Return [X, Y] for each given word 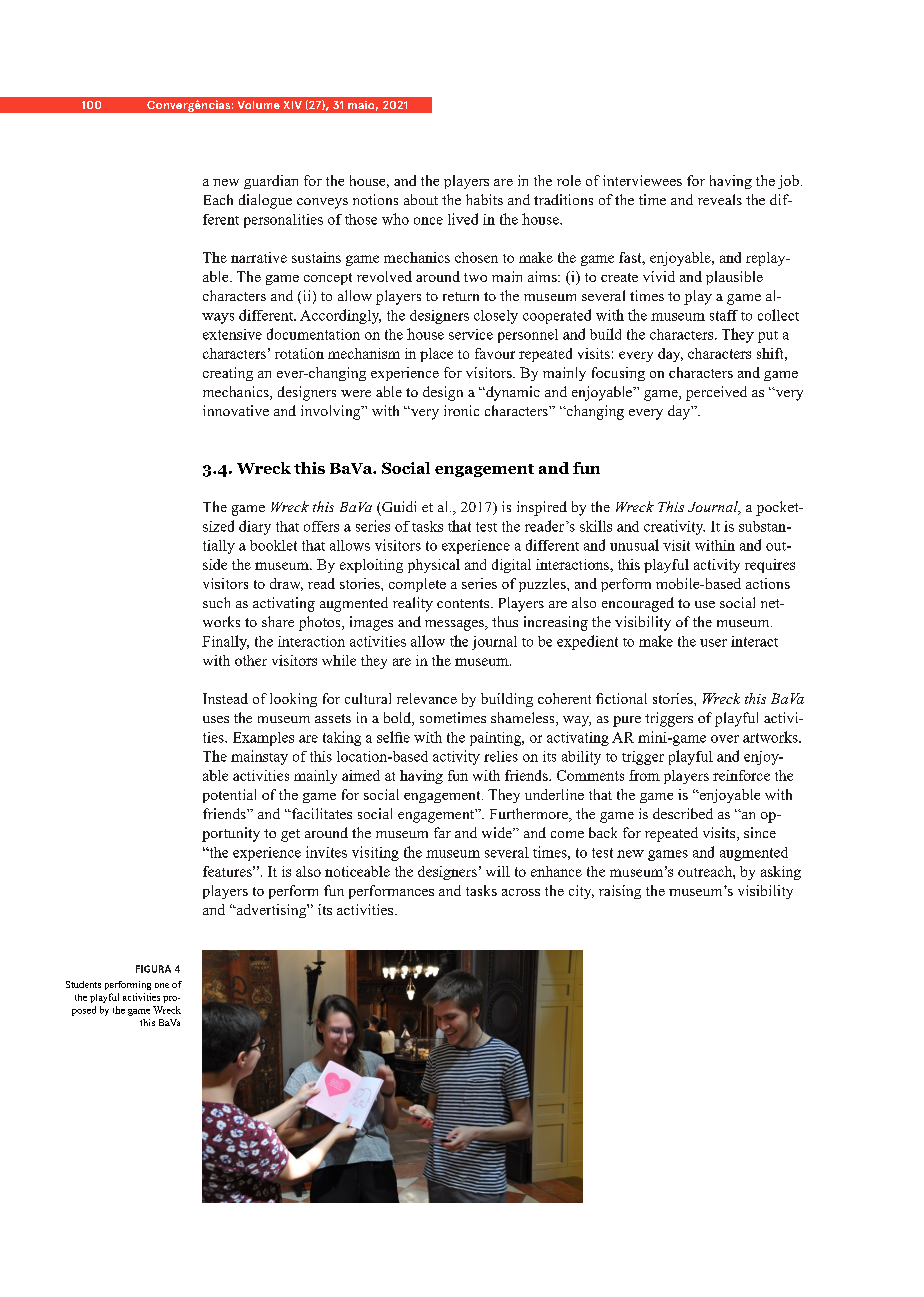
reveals [720, 199]
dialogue [265, 201]
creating [228, 374]
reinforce [741, 775]
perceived [716, 393]
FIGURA [153, 969]
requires [770, 566]
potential [229, 796]
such [216, 602]
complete [417, 585]
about [421, 199]
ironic [461, 410]
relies [501, 756]
